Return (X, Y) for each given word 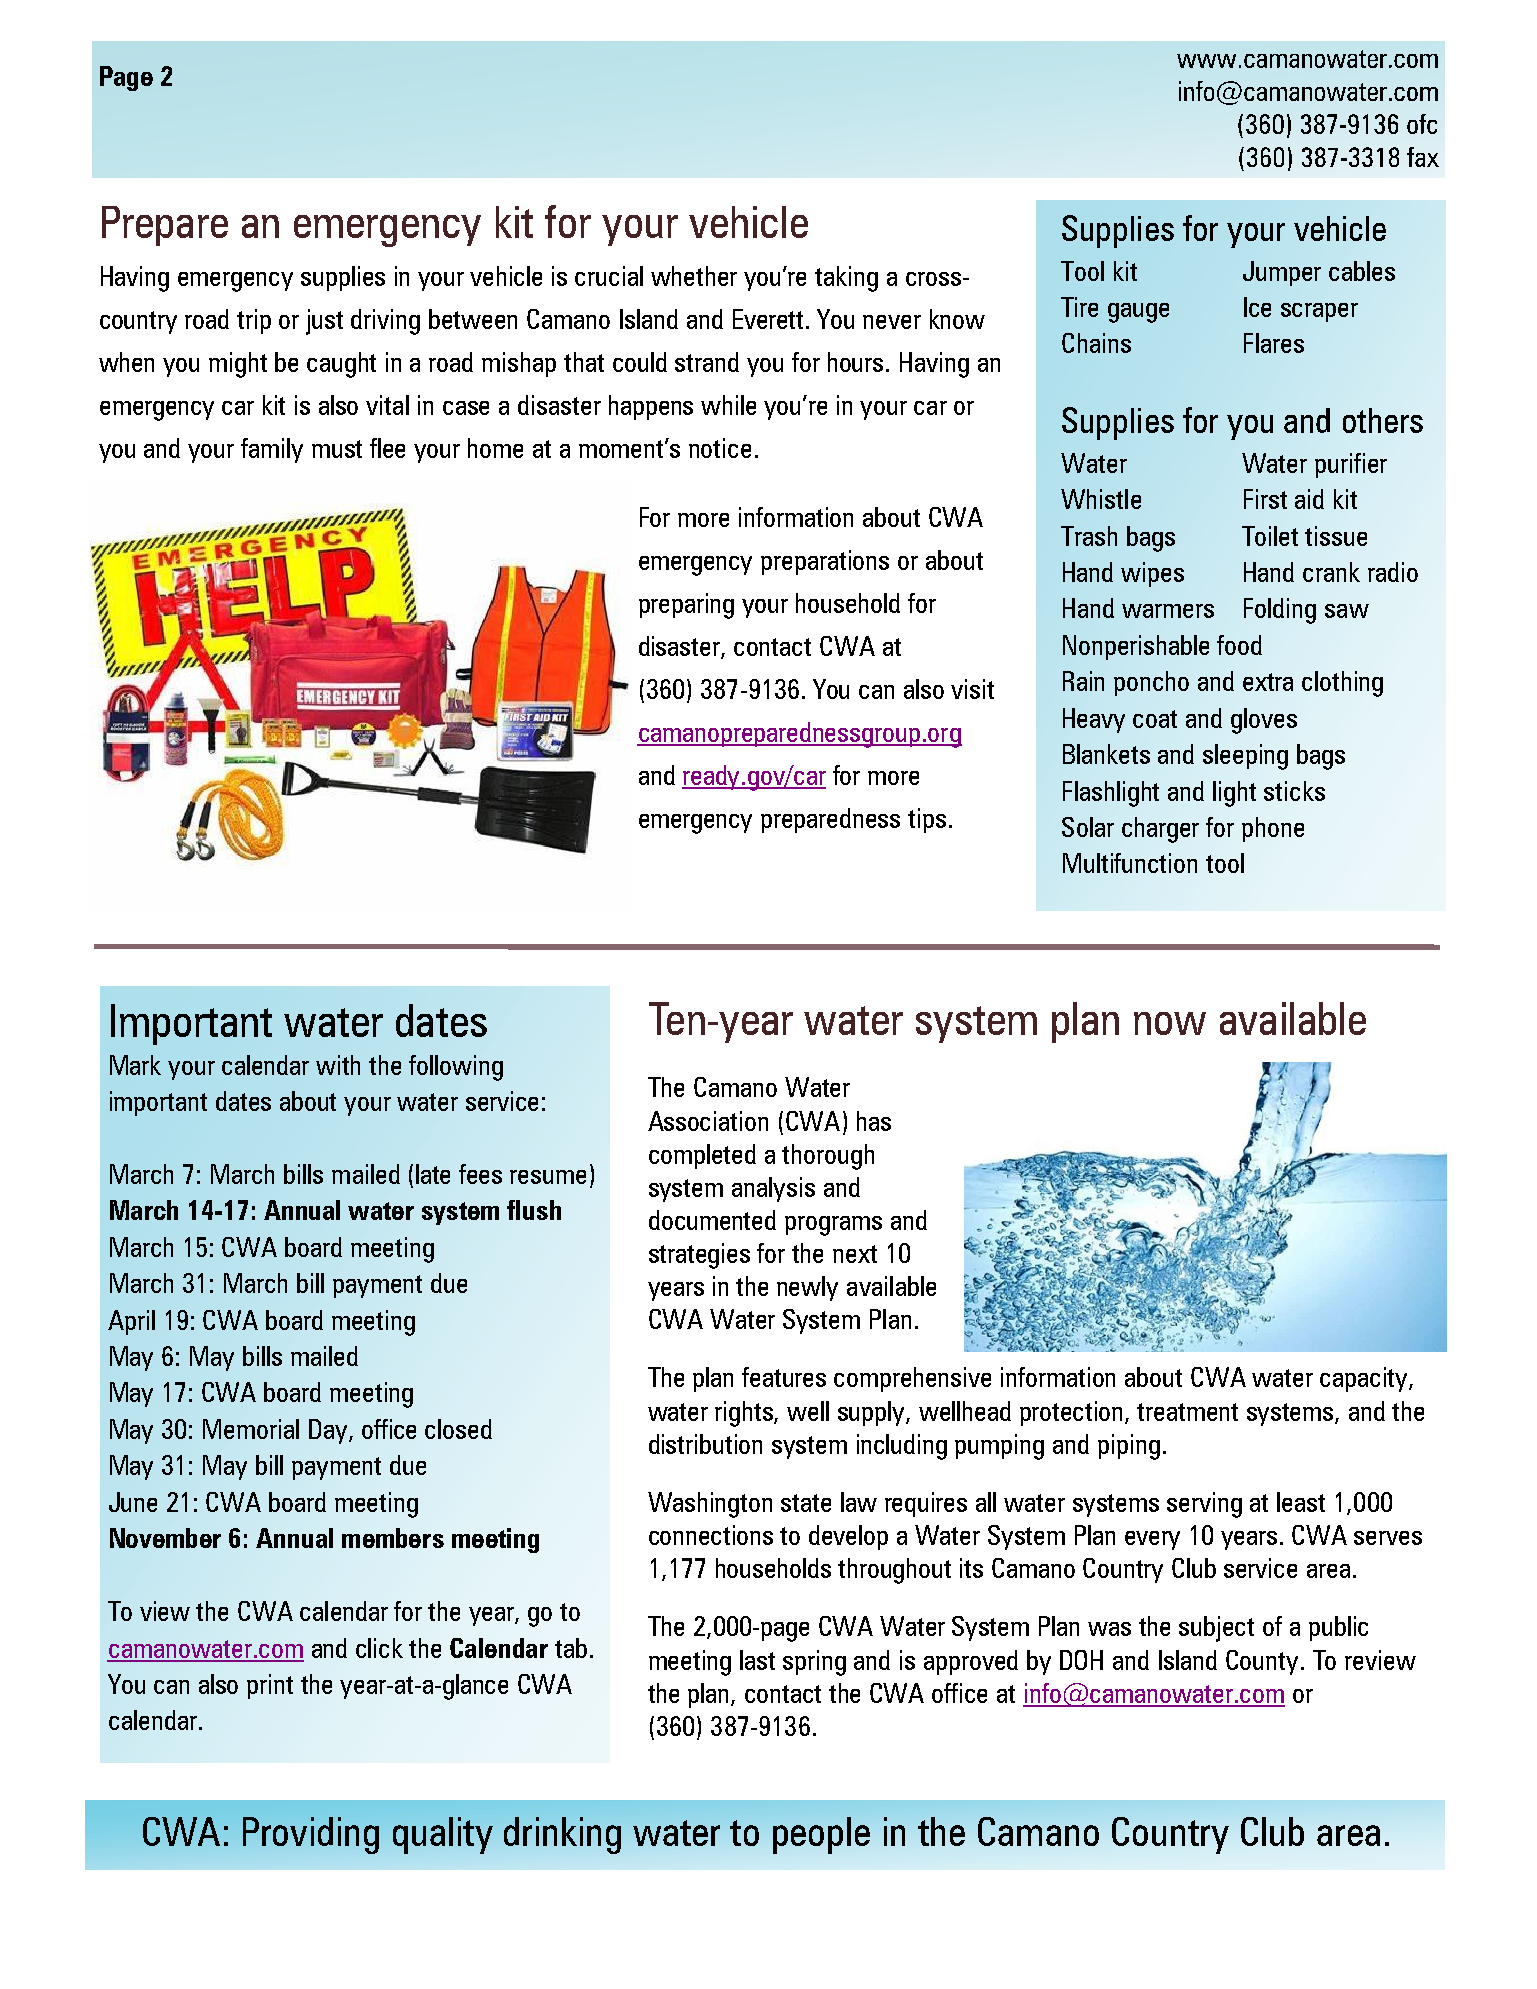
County (1262, 1662)
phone (1273, 829)
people (821, 1835)
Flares (1274, 343)
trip (254, 321)
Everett (770, 319)
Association (708, 1121)
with (338, 1065)
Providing (311, 1835)
